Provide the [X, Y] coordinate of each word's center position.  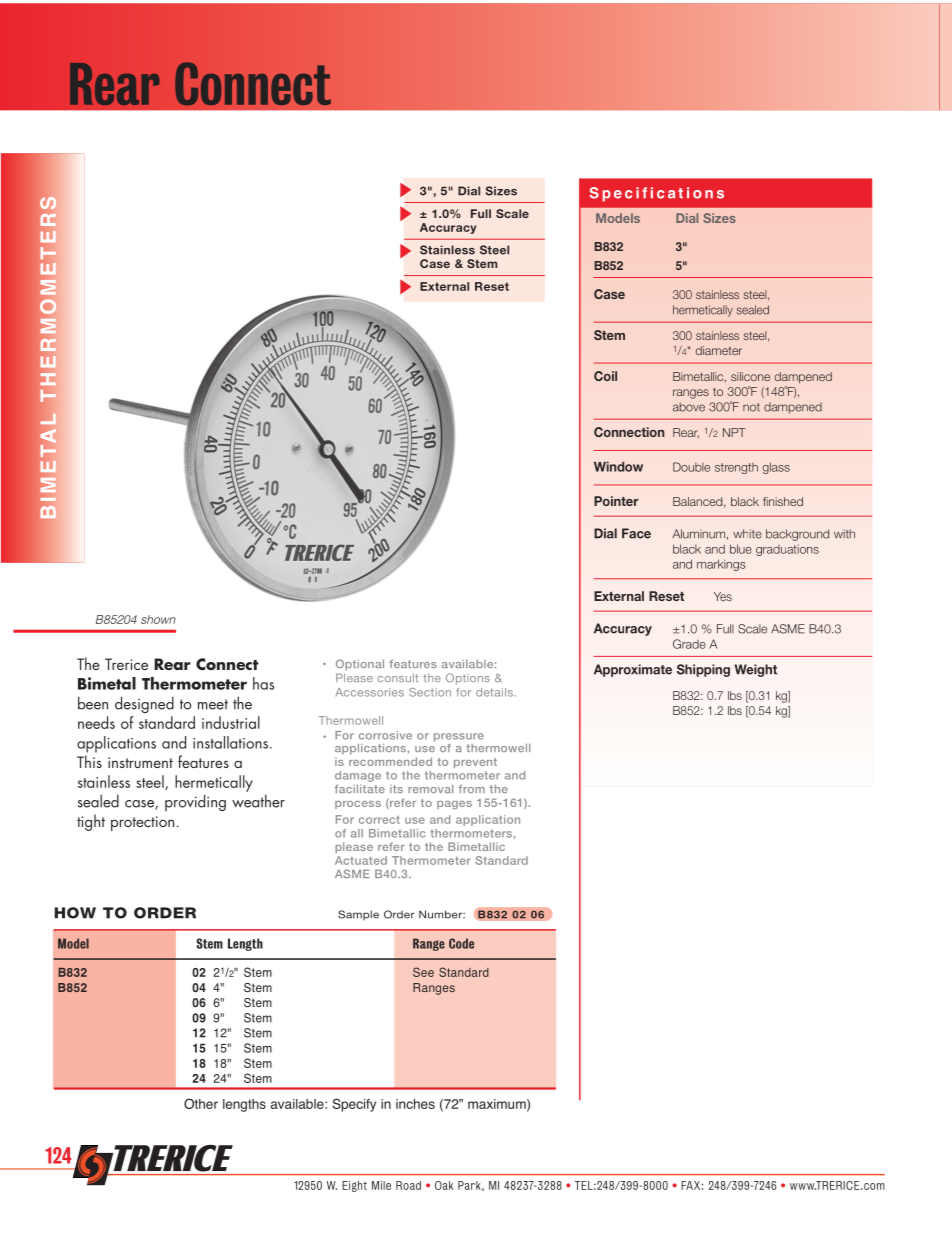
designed [144, 704]
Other [201, 1103]
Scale [512, 213]
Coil [605, 376]
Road [408, 1185]
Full [481, 213]
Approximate [633, 670]
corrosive [385, 735]
